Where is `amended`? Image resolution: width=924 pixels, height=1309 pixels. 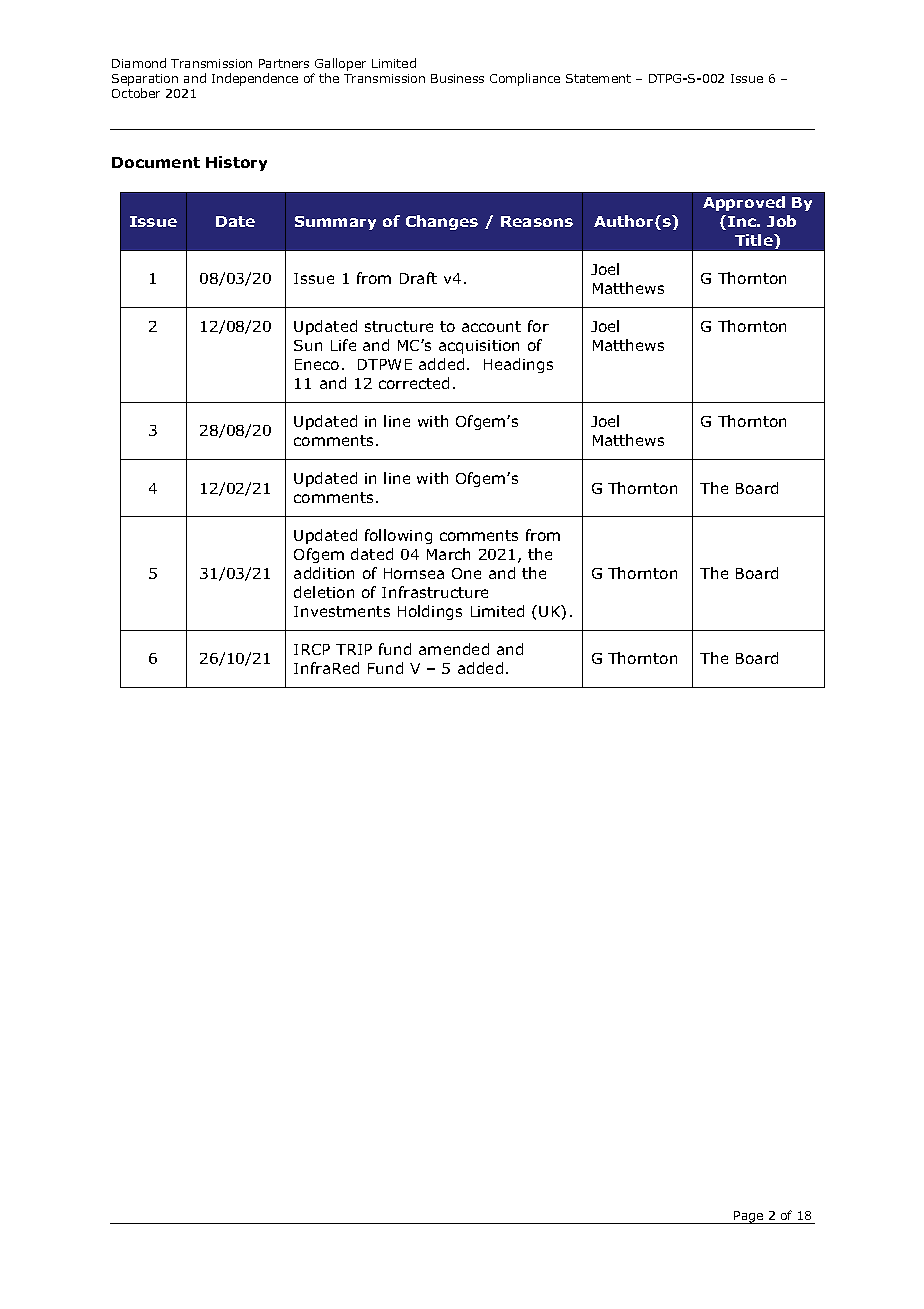
amended is located at coordinates (454, 649).
